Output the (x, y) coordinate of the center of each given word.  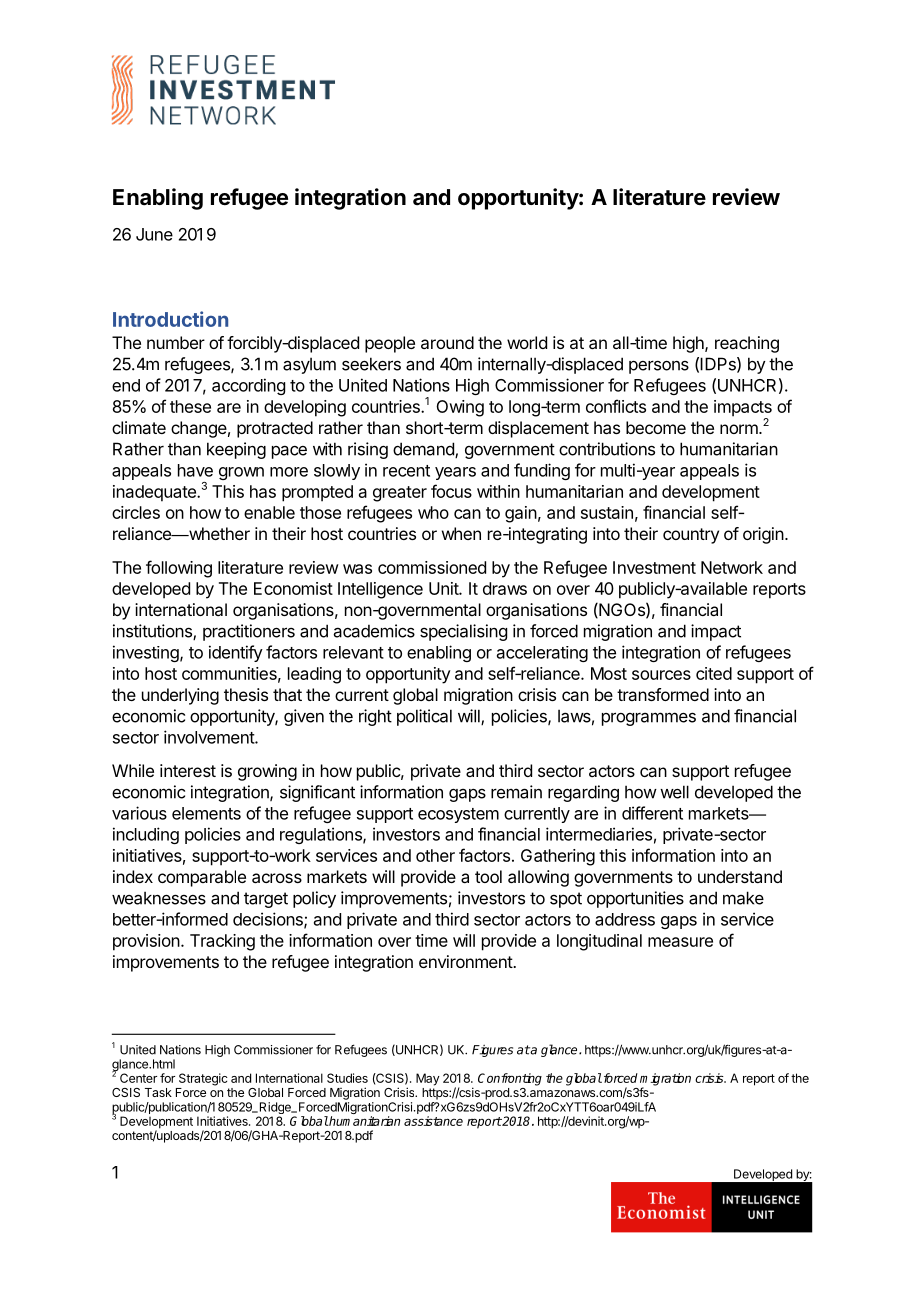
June (154, 234)
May (428, 1079)
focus (451, 491)
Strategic (203, 1079)
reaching (747, 344)
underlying (180, 696)
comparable (202, 878)
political (424, 717)
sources (661, 675)
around (447, 342)
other (435, 855)
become (656, 427)
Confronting (510, 1079)
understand (740, 876)
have (195, 470)
